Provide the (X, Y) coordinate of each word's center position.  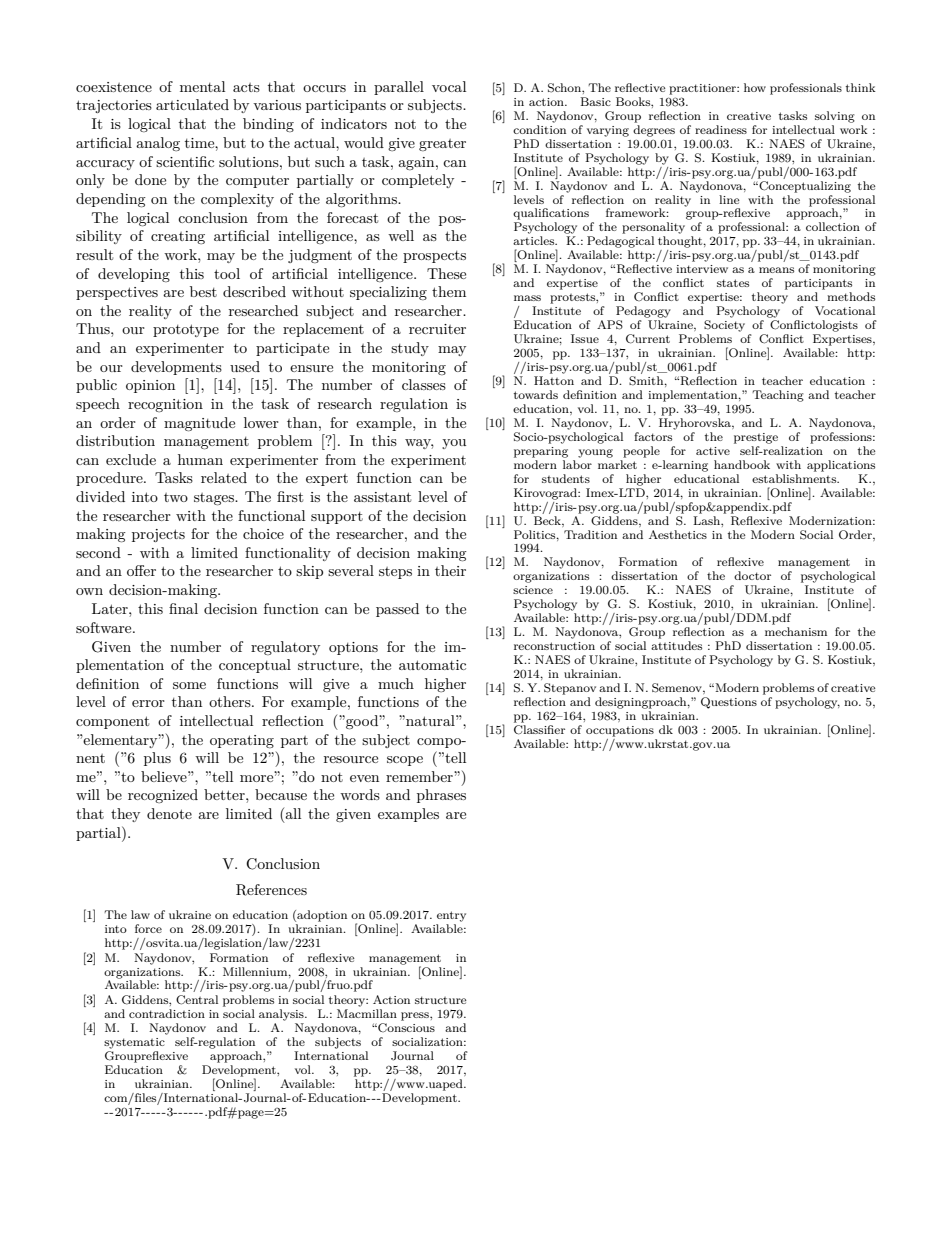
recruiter (437, 329)
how (755, 87)
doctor (752, 575)
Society (724, 326)
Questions (729, 703)
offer (141, 570)
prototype (186, 330)
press (416, 1016)
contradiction (167, 1013)
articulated (192, 104)
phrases (441, 796)
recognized (163, 796)
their (450, 570)
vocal (449, 86)
